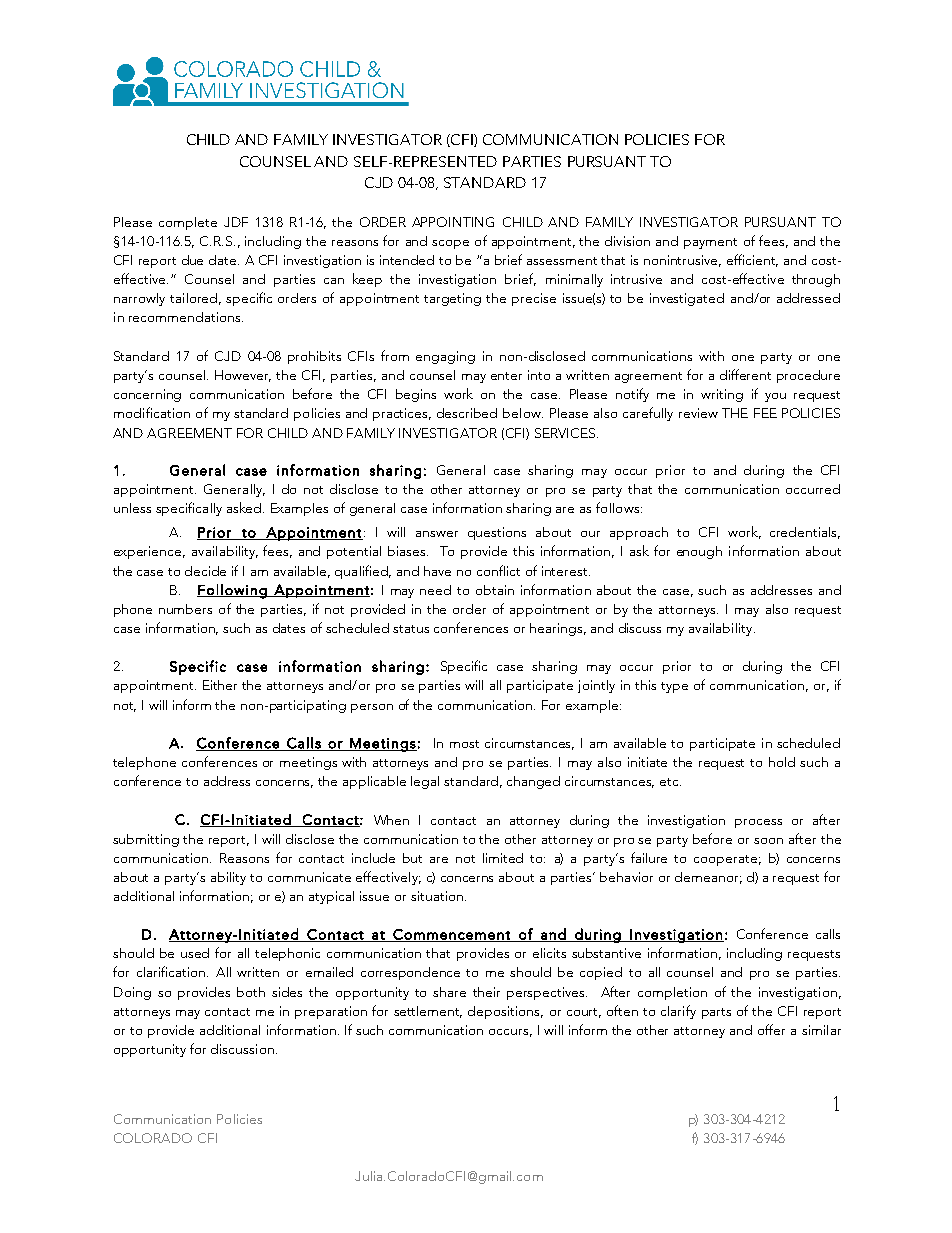  Describe the element at coordinates (152, 412) in the screenshot. I see `modification` at that location.
